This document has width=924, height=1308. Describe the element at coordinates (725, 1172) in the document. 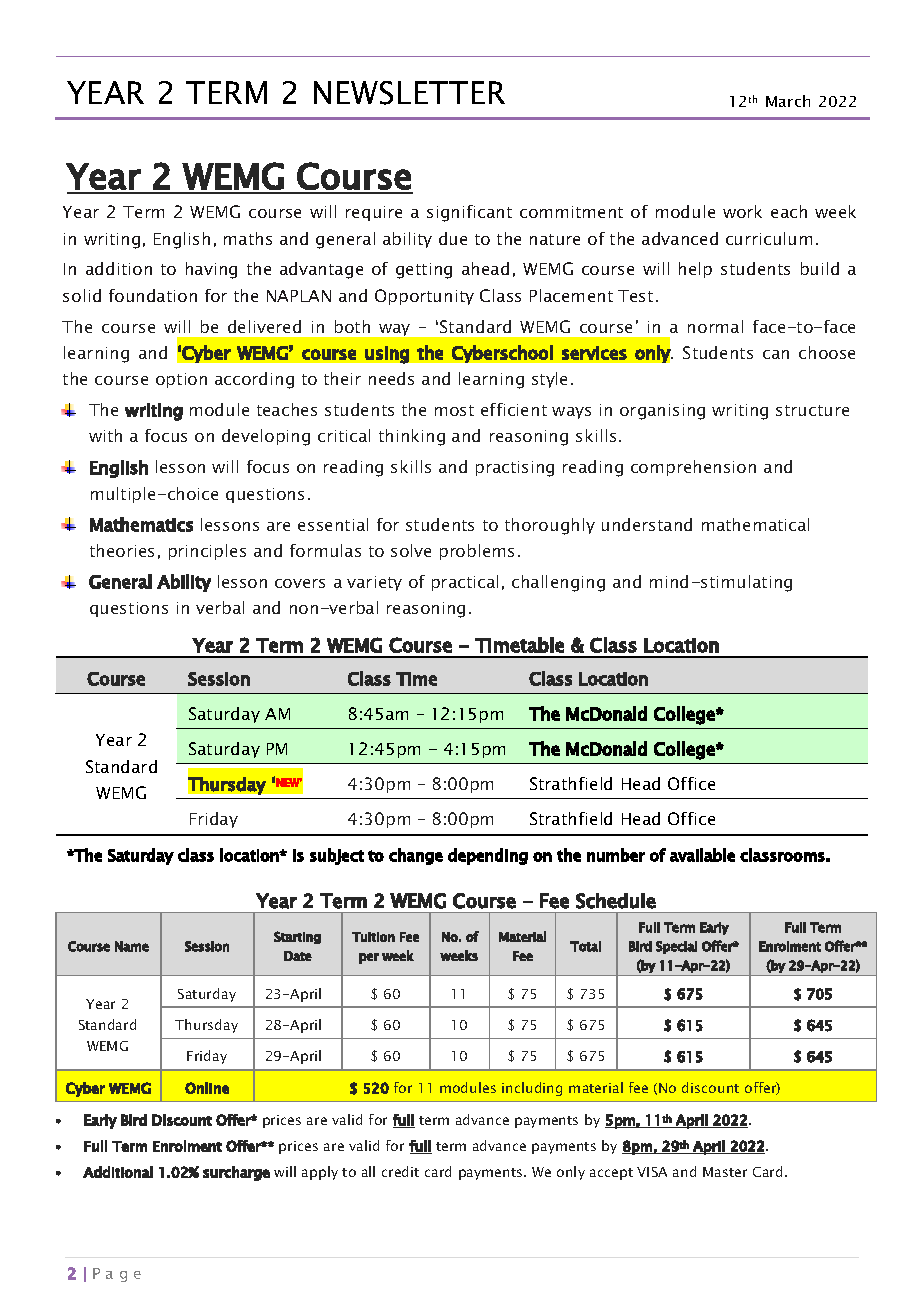

I see `Master` at that location.
